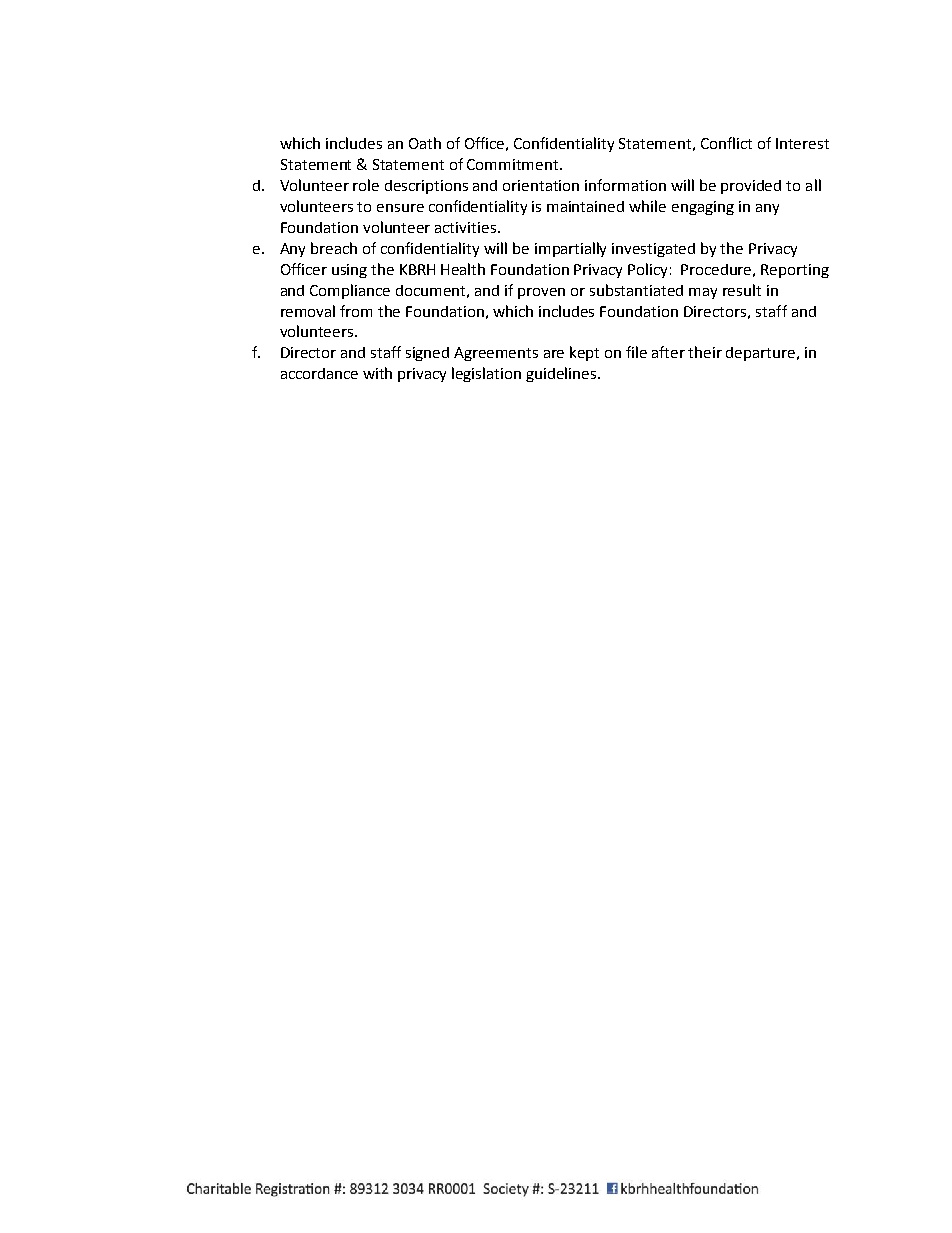 The width and height of the screenshot is (952, 1233). I want to click on impartially, so click(570, 249).
